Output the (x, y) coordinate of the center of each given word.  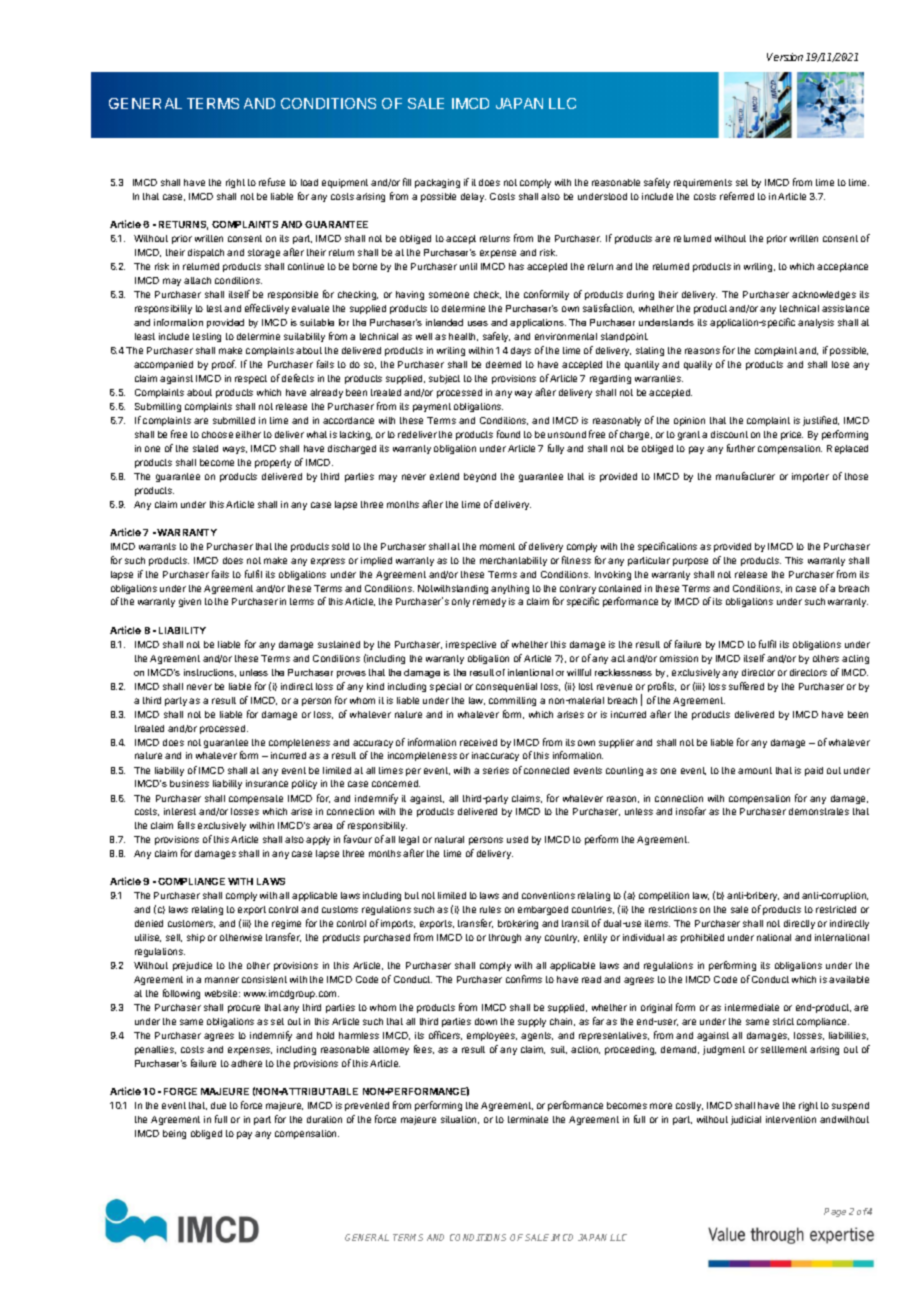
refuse (272, 182)
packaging (437, 183)
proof (224, 365)
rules (490, 909)
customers (191, 924)
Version (785, 57)
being (174, 1134)
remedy (489, 602)
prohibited (702, 938)
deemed (503, 364)
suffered (746, 686)
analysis (816, 323)
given (190, 602)
